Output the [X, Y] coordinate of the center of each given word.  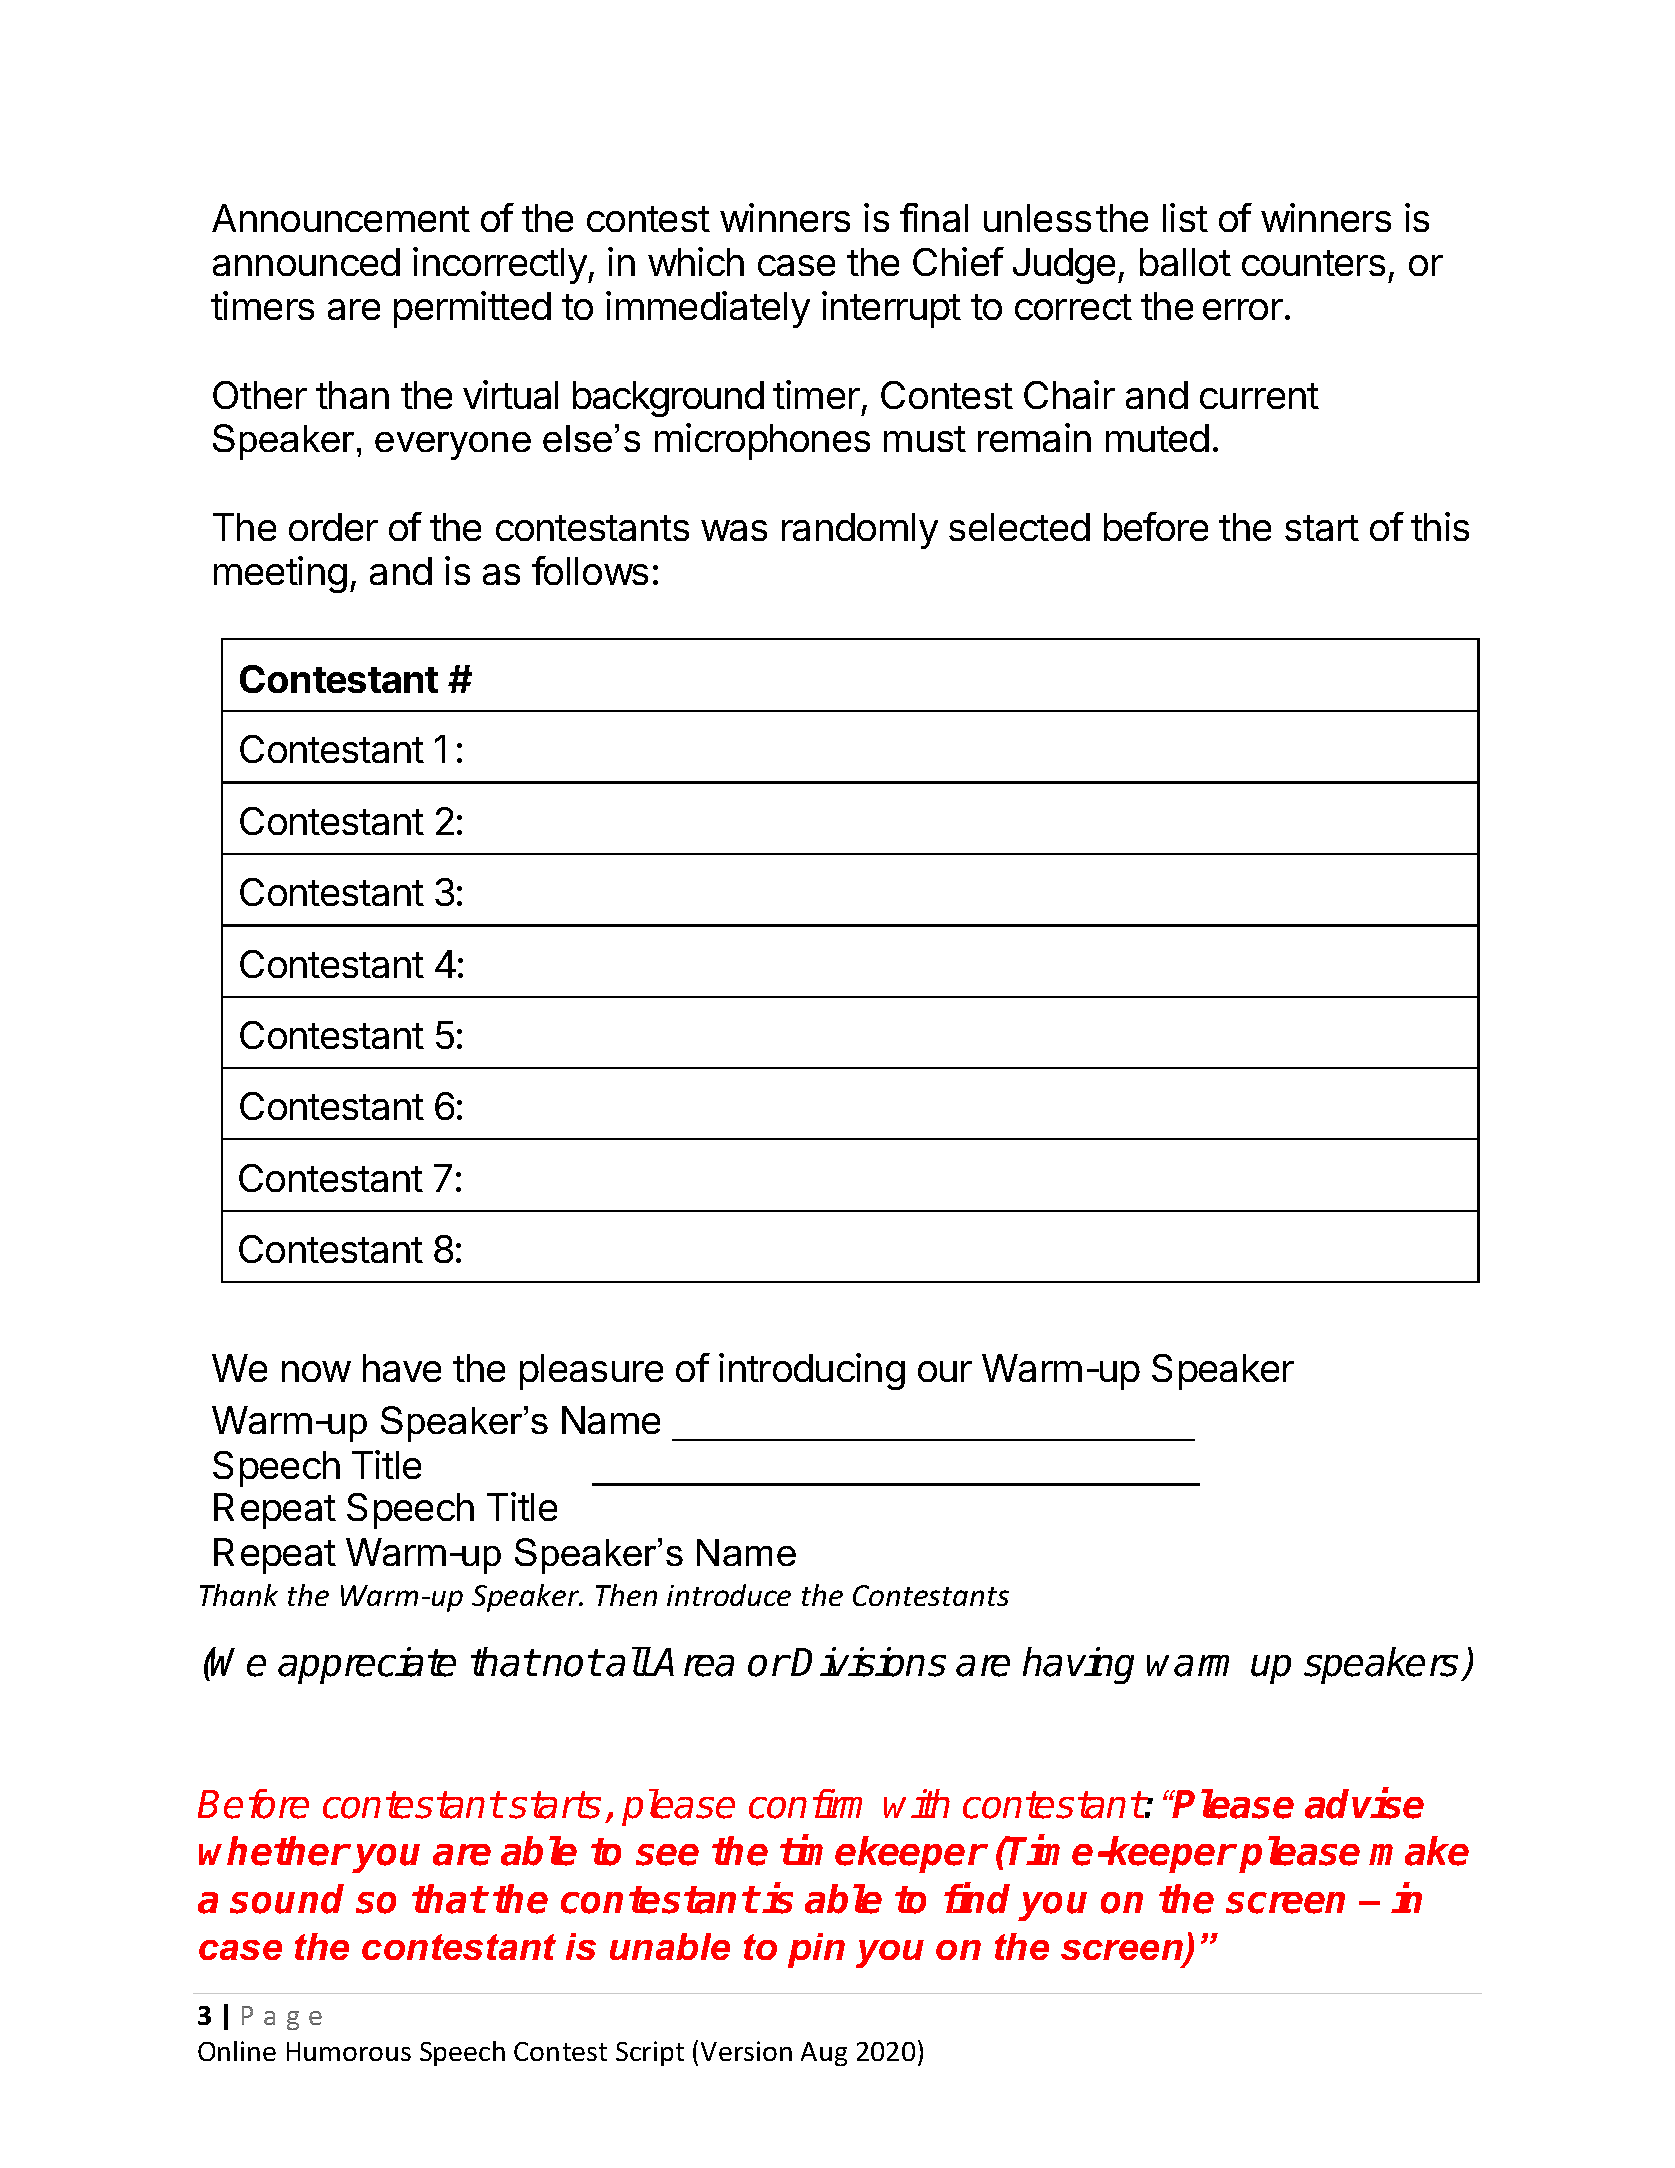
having [1078, 1665]
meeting [280, 574]
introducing [812, 1371]
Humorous [349, 2051]
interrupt [891, 309]
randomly [860, 531]
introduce [729, 1595]
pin [816, 1950]
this [1440, 526]
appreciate [367, 1665]
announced [306, 262]
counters [1313, 263]
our [945, 1371]
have [402, 1368]
